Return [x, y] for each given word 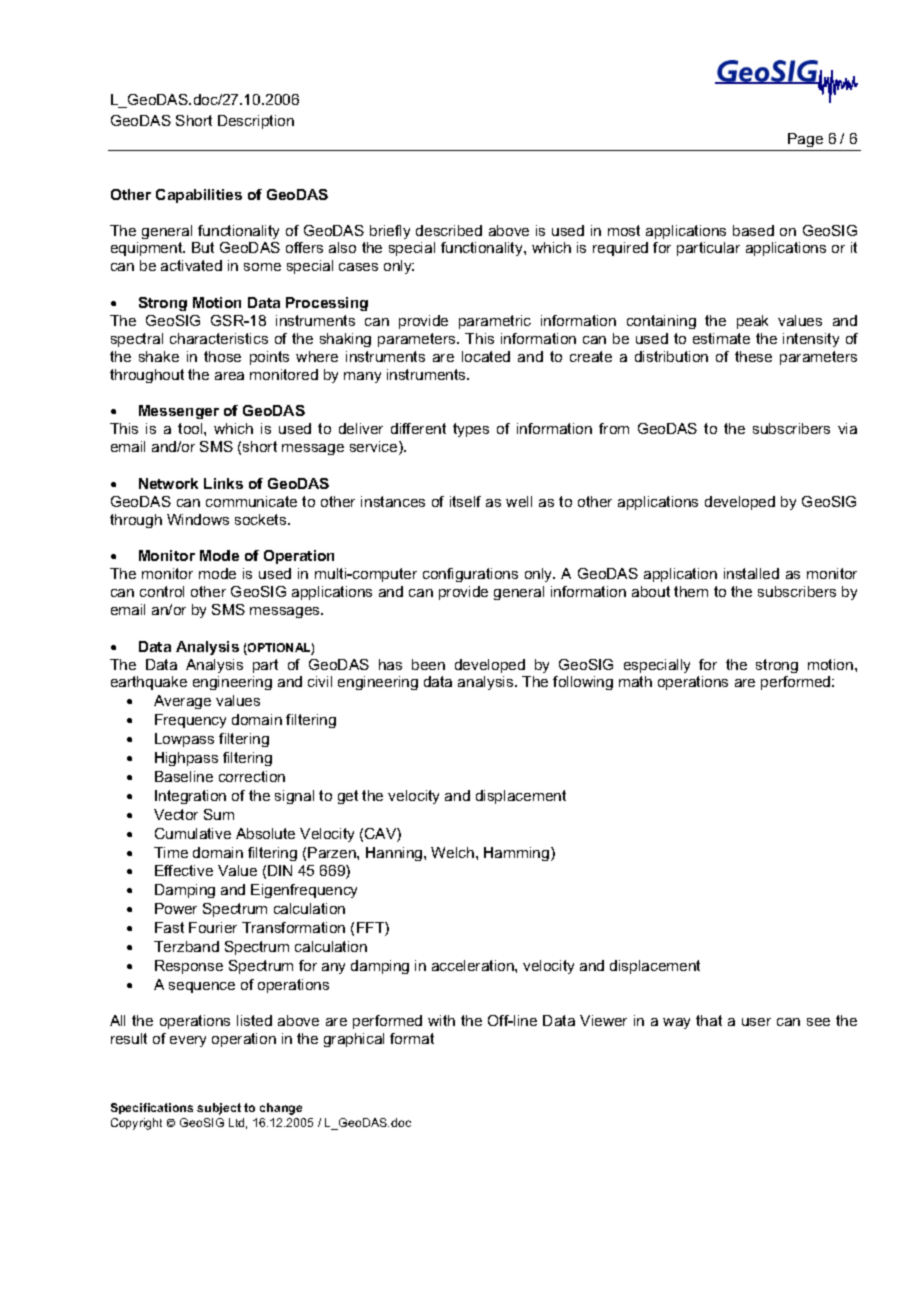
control [162, 591]
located [486, 356]
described [449, 230]
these [753, 356]
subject [219, 1109]
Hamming [518, 854]
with [441, 1020]
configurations [470, 575]
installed [751, 573]
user [756, 1022]
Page [805, 140]
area [229, 376]
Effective [184, 870]
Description [256, 122]
